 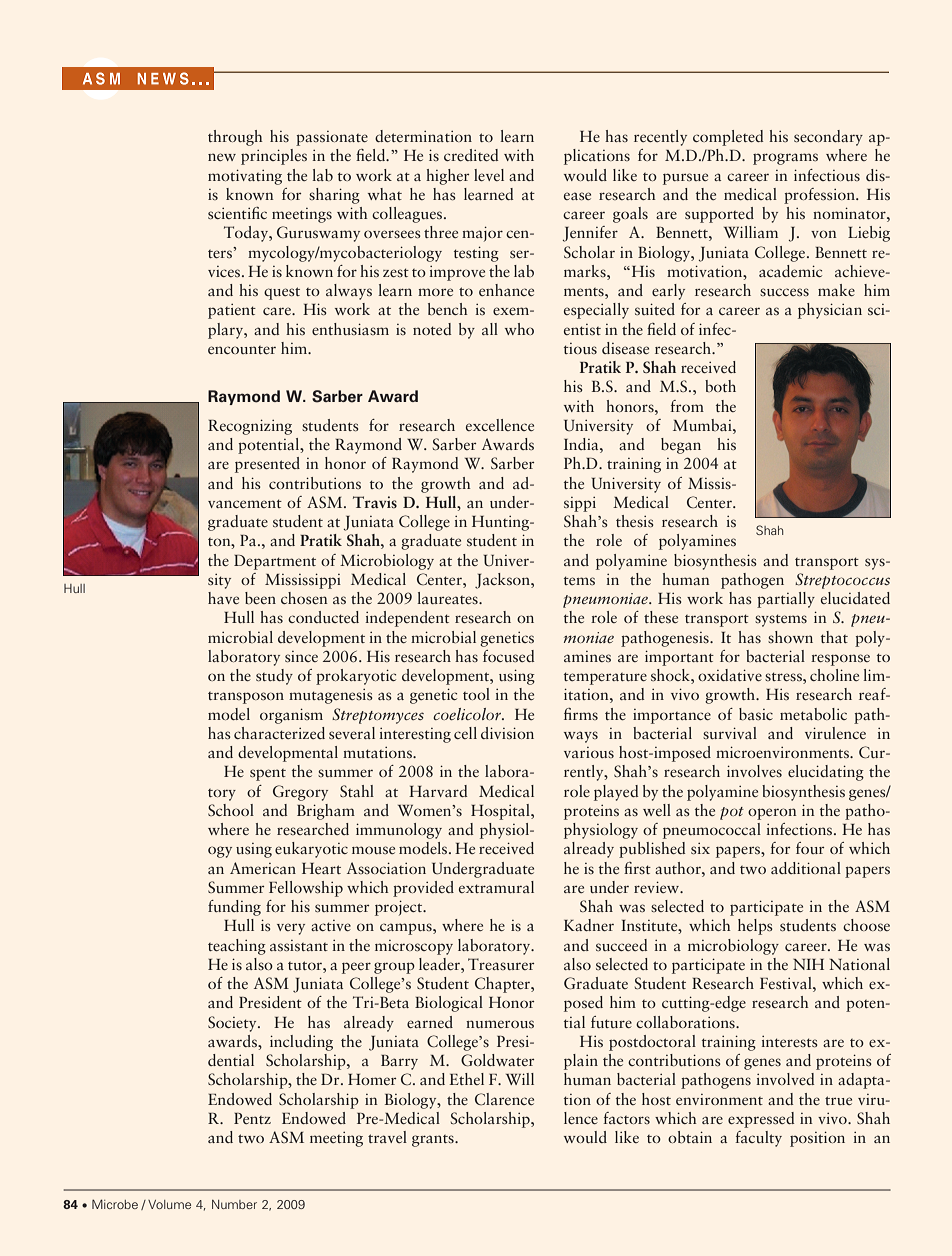 What do you see at coordinates (222, 157) in the page?
I see `new` at bounding box center [222, 157].
